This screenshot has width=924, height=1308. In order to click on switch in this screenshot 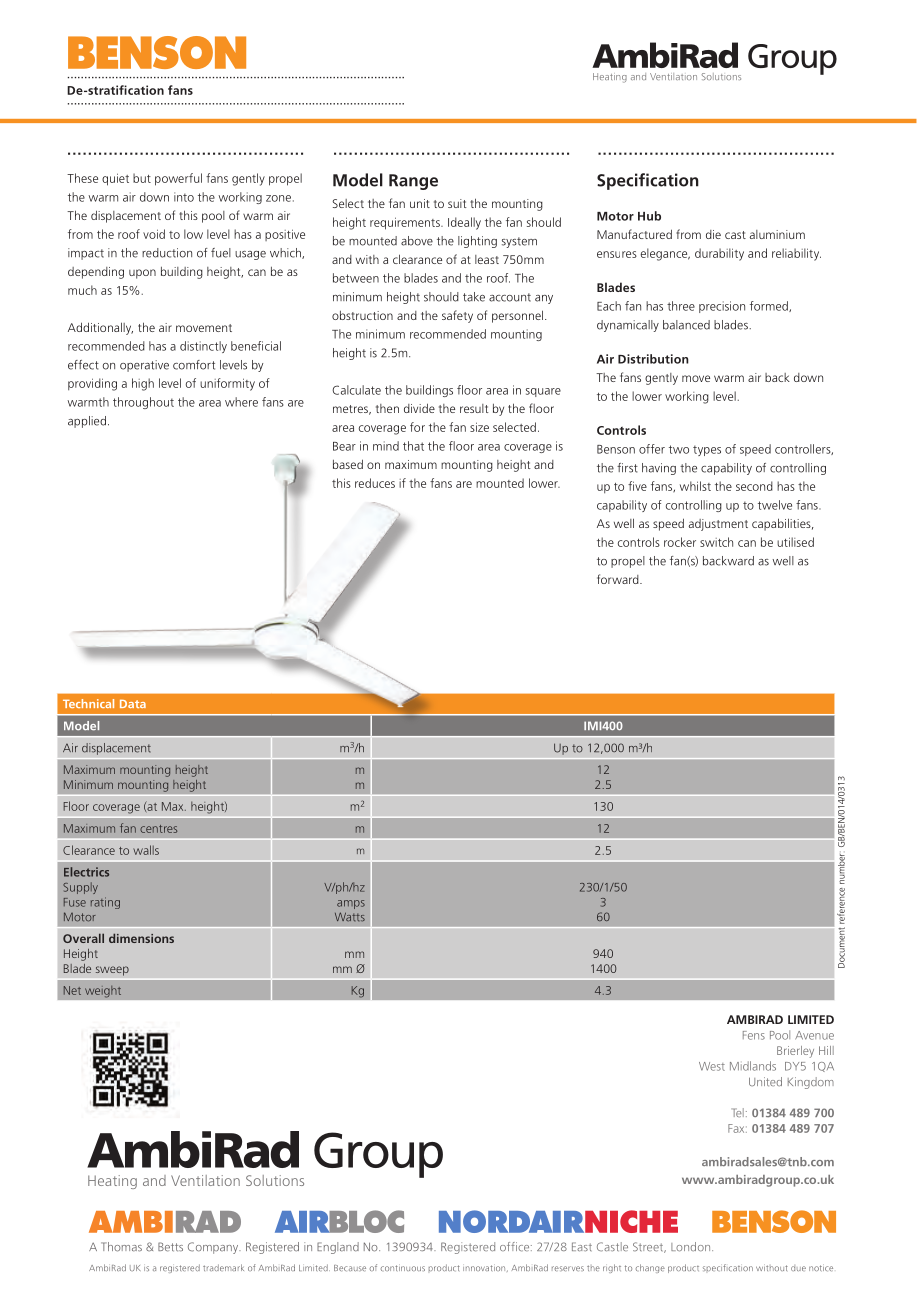, I will do `click(716, 542)`.
